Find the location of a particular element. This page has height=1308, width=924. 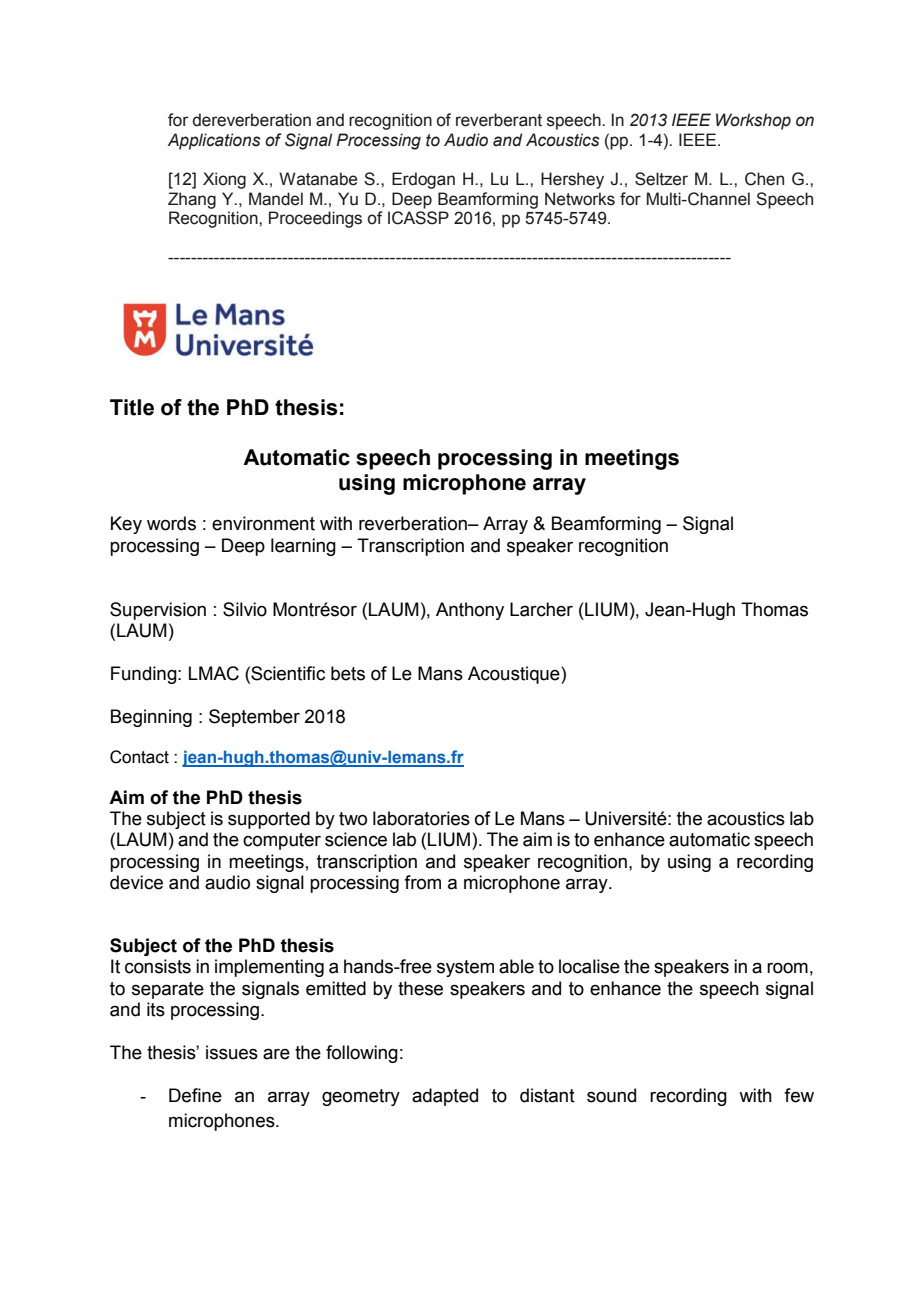

adapted is located at coordinates (445, 1097).
